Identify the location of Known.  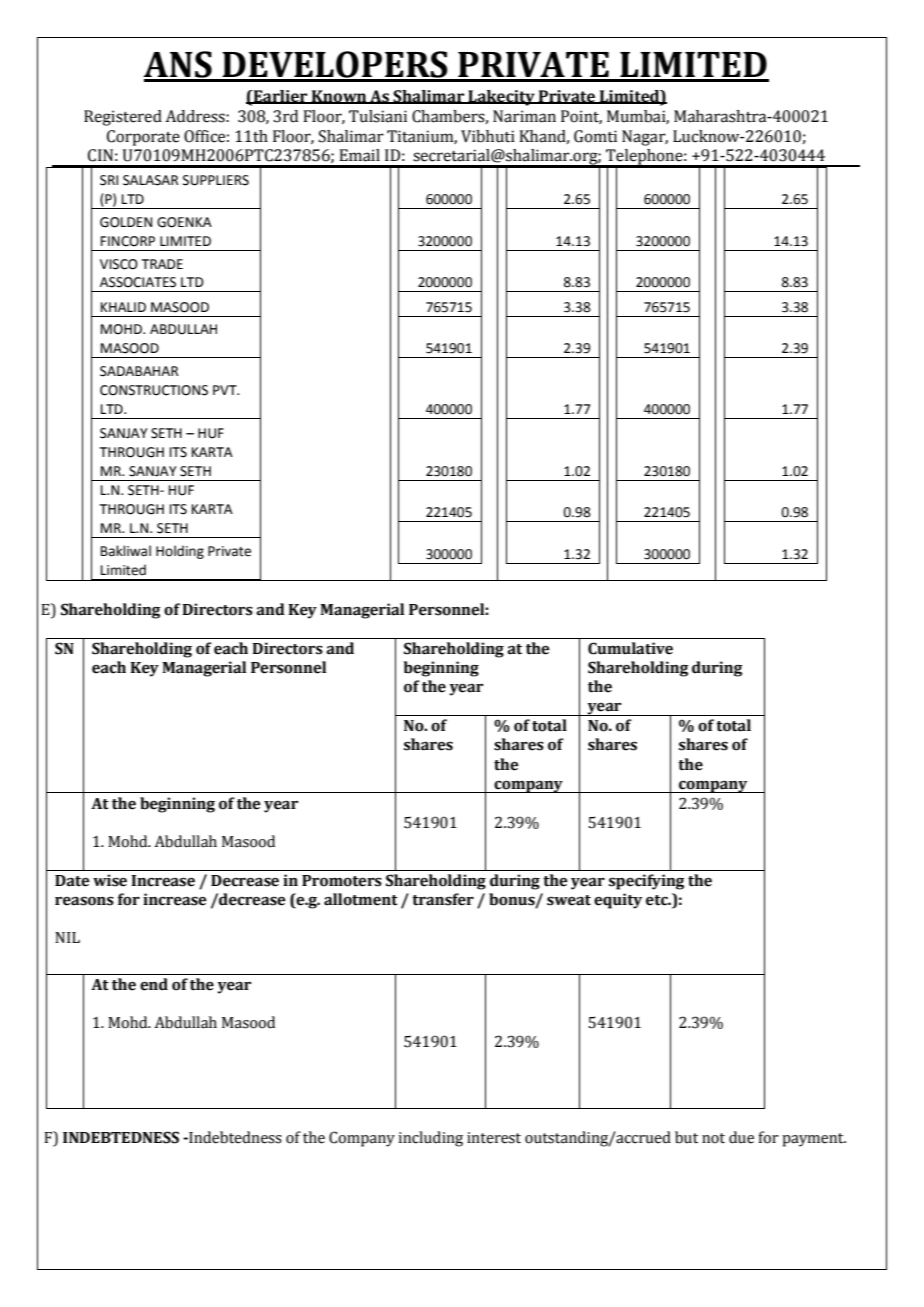
(339, 97).
